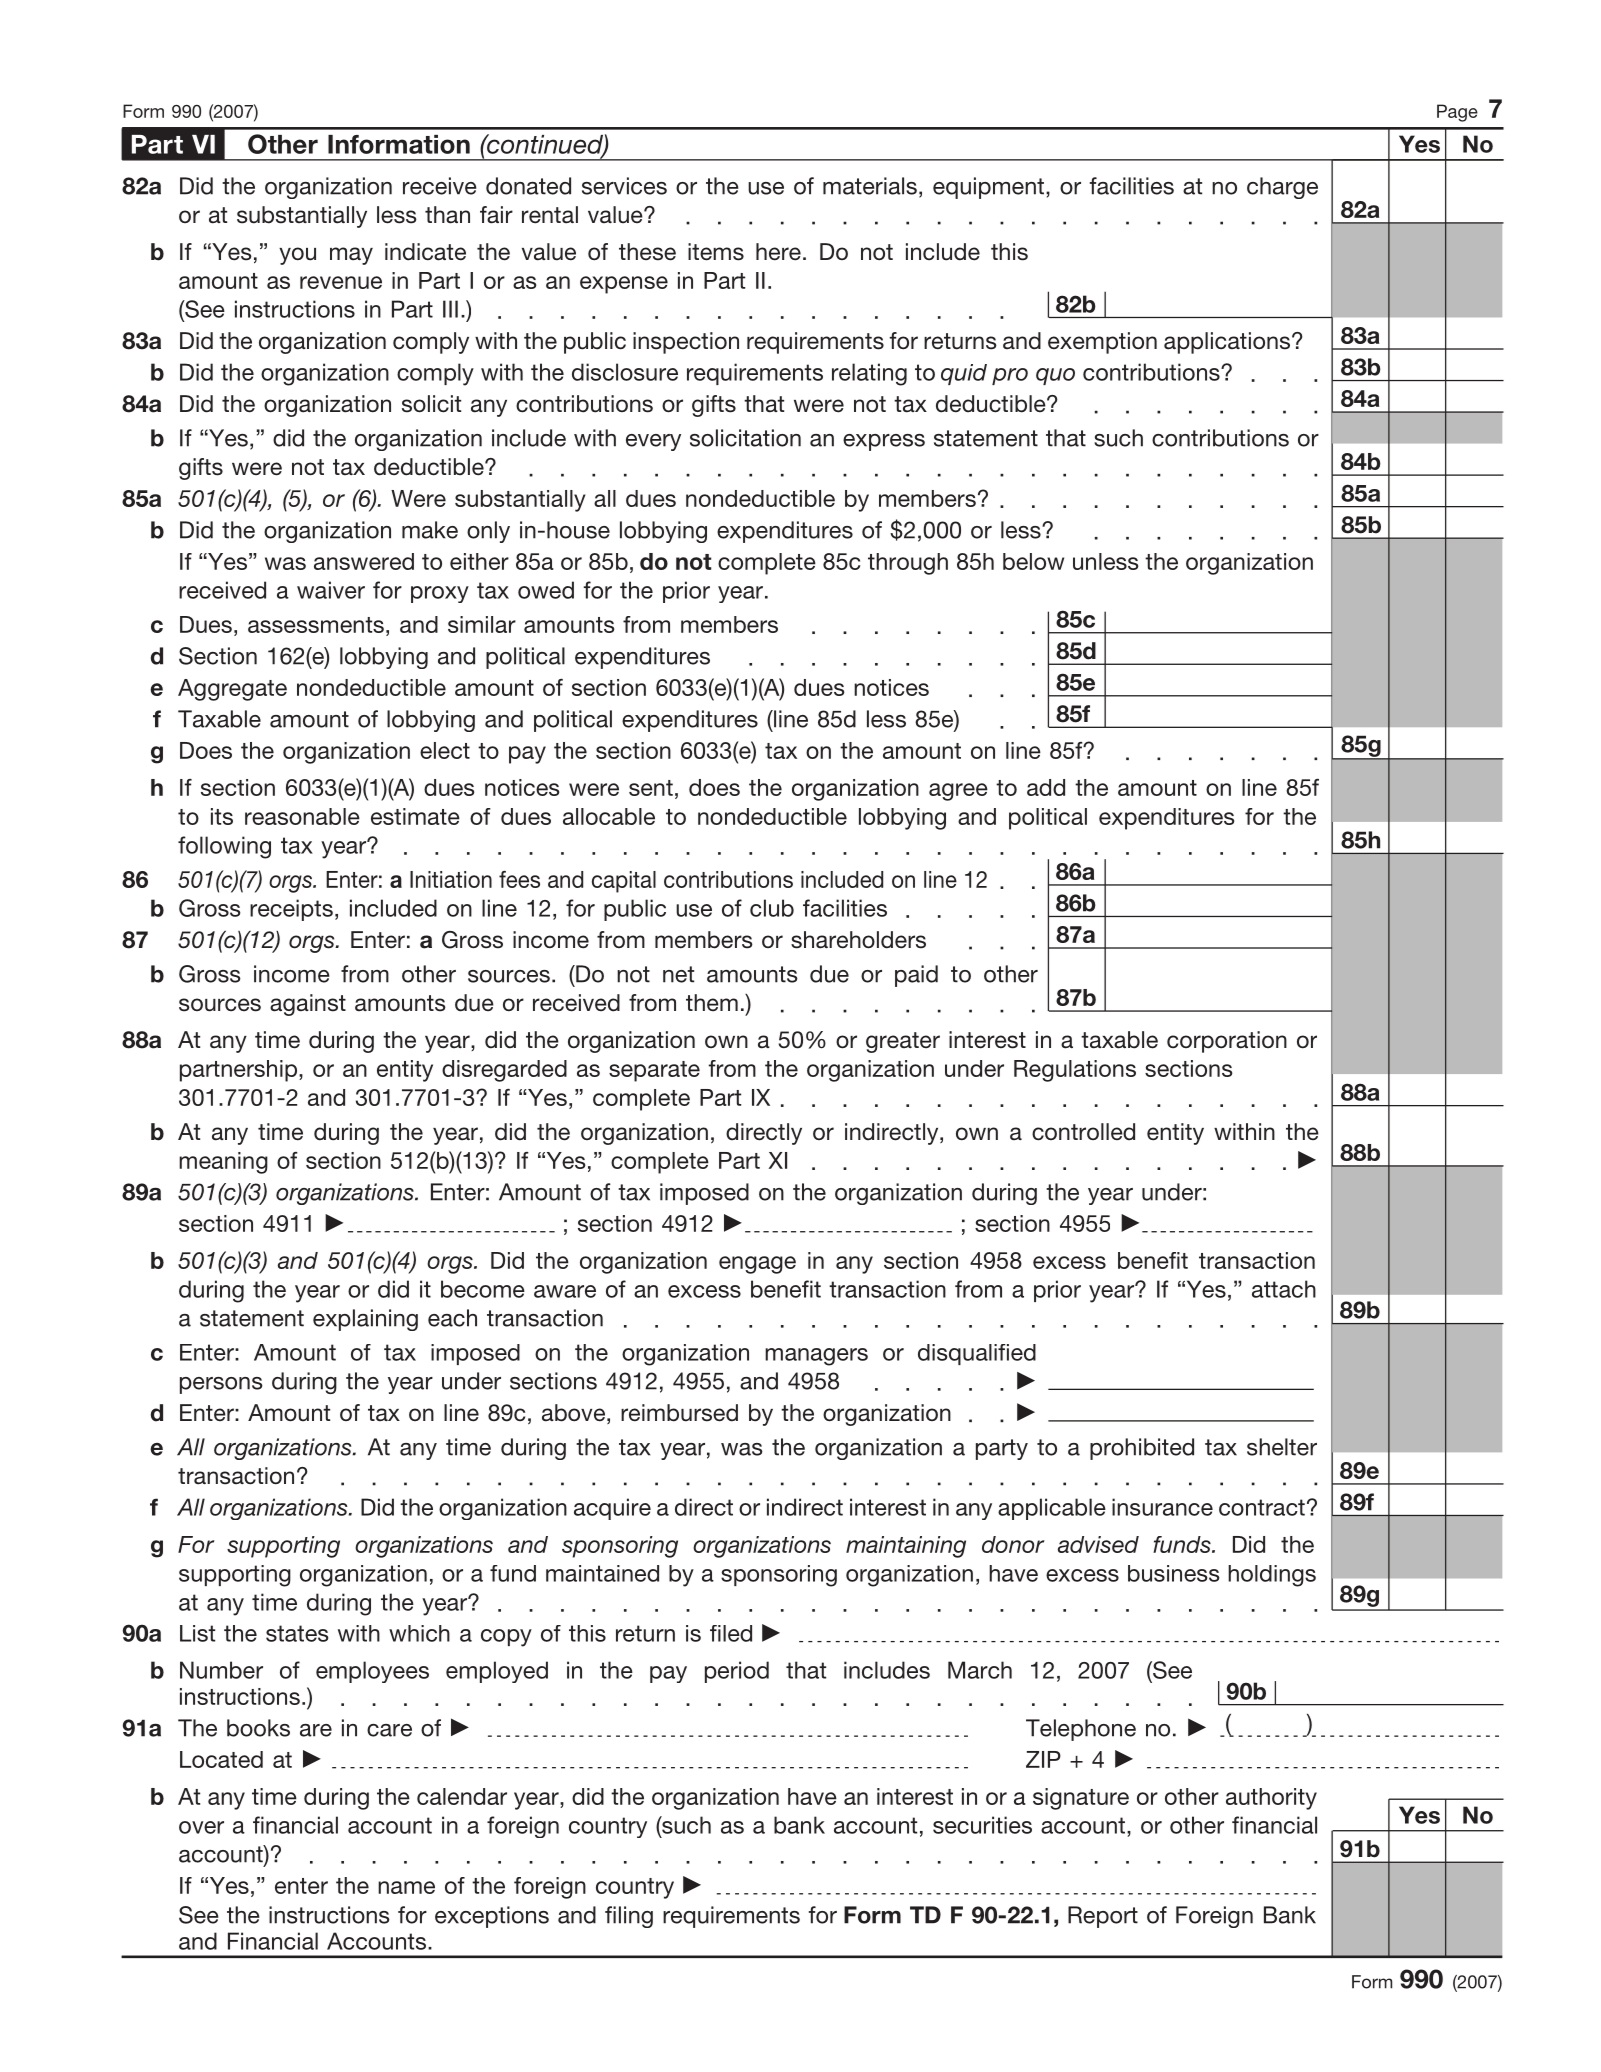  What do you see at coordinates (406, 1887) in the page?
I see `name` at bounding box center [406, 1887].
